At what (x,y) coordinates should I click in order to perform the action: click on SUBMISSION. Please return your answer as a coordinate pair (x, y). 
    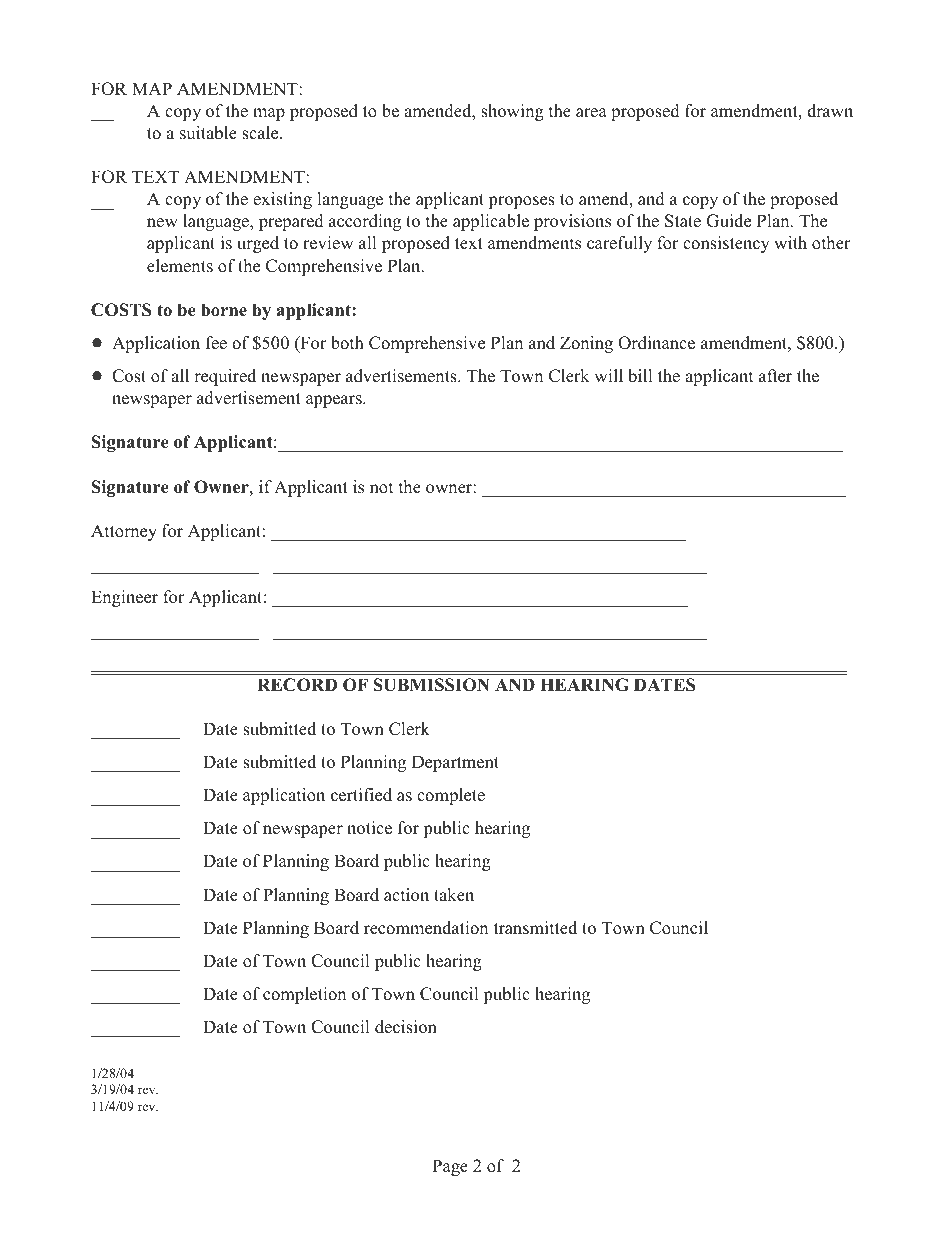
    Looking at the image, I should click on (431, 685).
